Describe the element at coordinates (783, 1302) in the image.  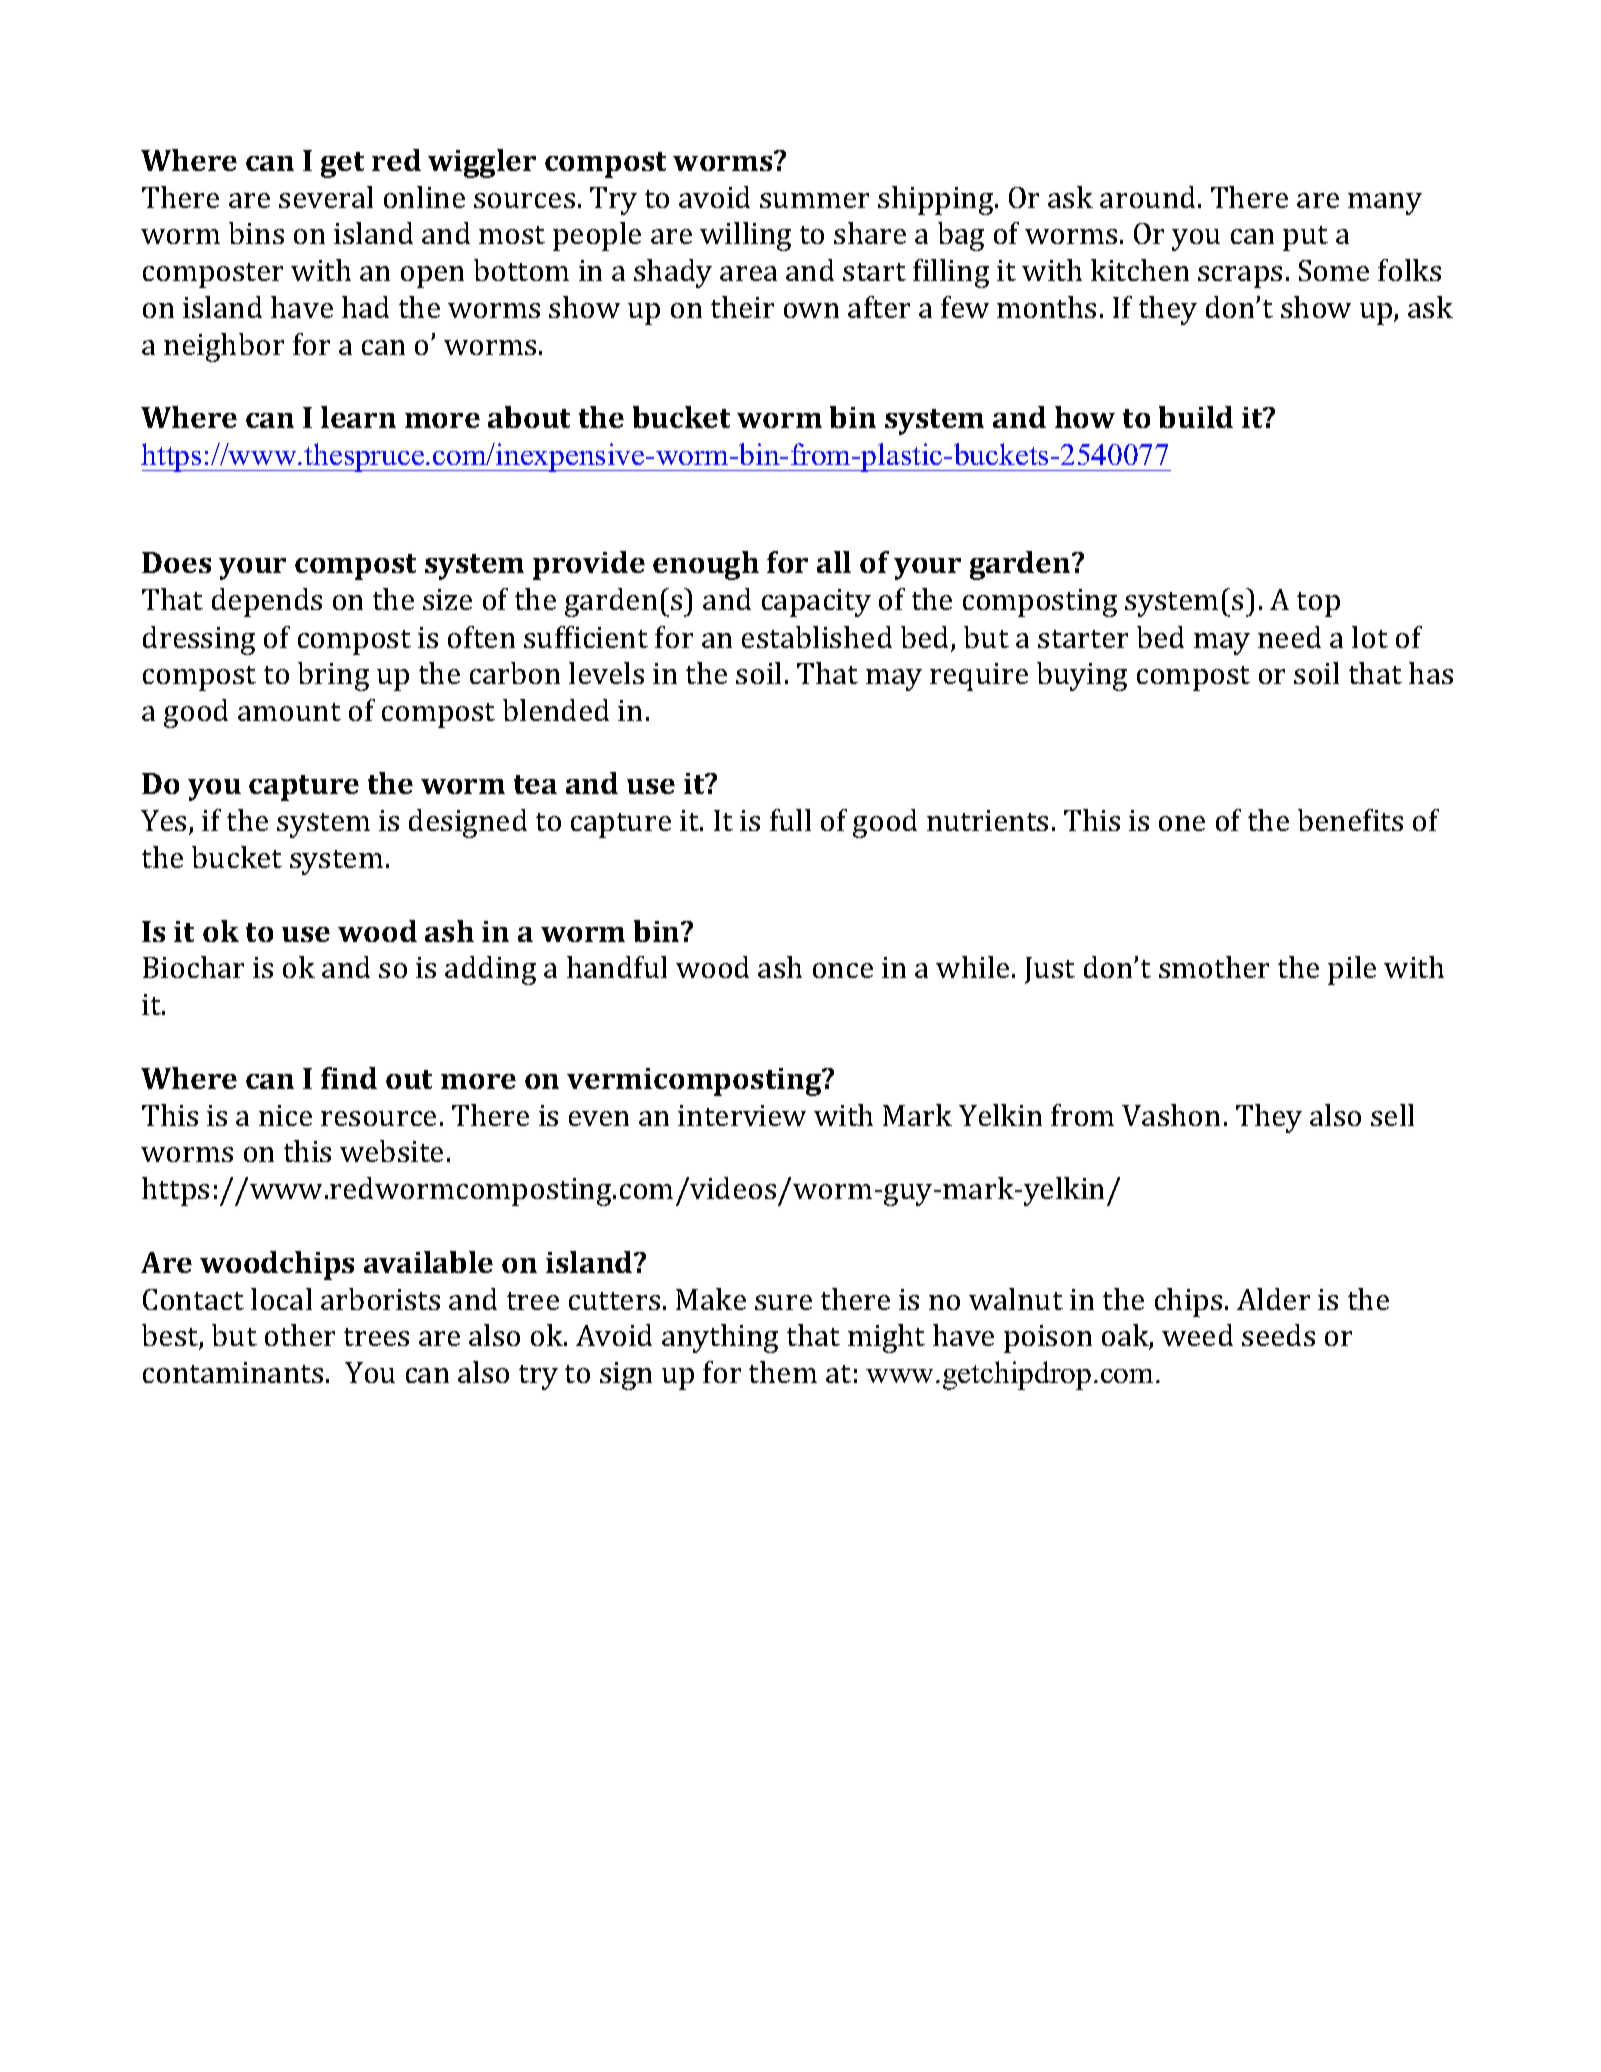
I see `sure` at that location.
